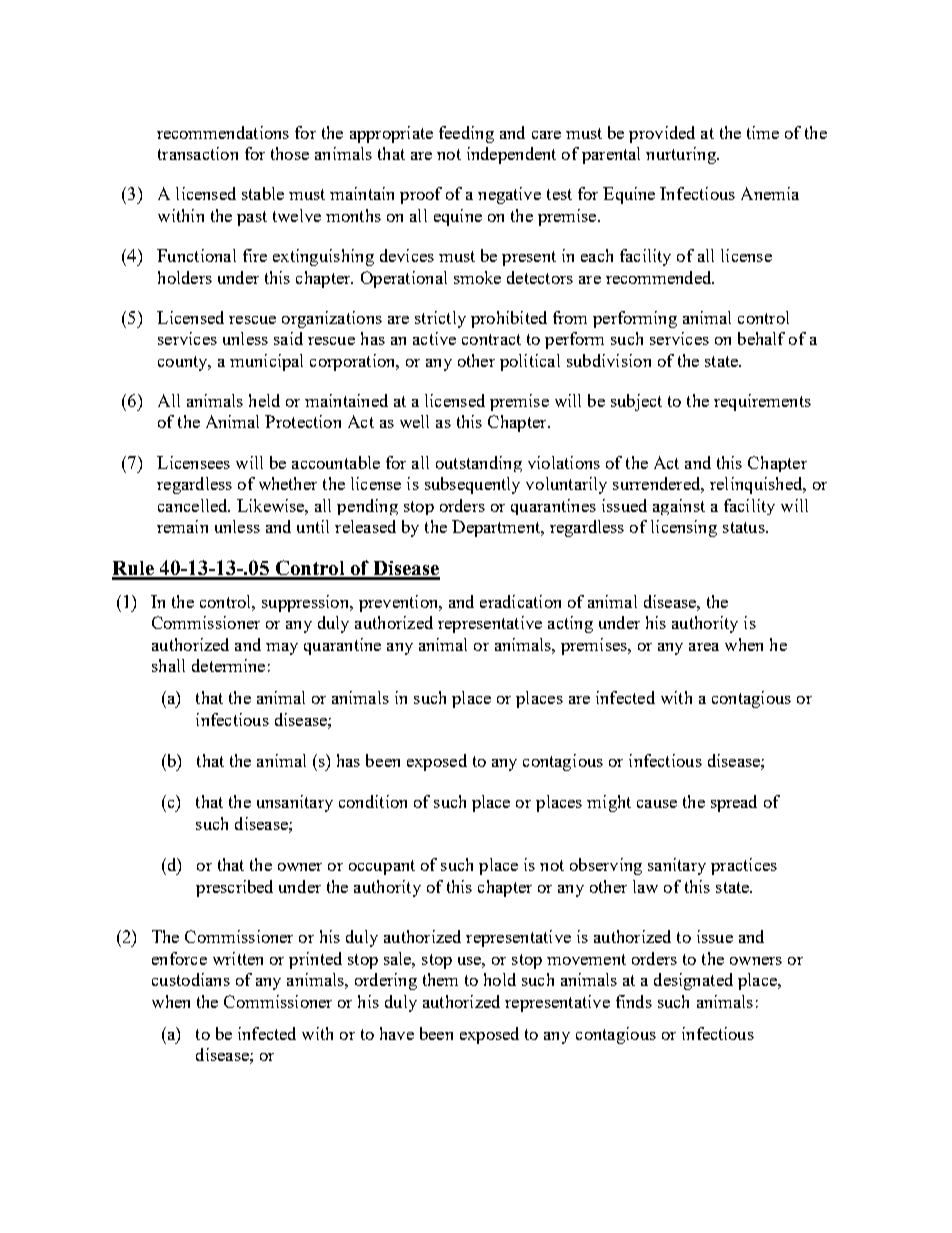 This screenshot has height=1233, width=952. I want to click on spread, so click(734, 803).
